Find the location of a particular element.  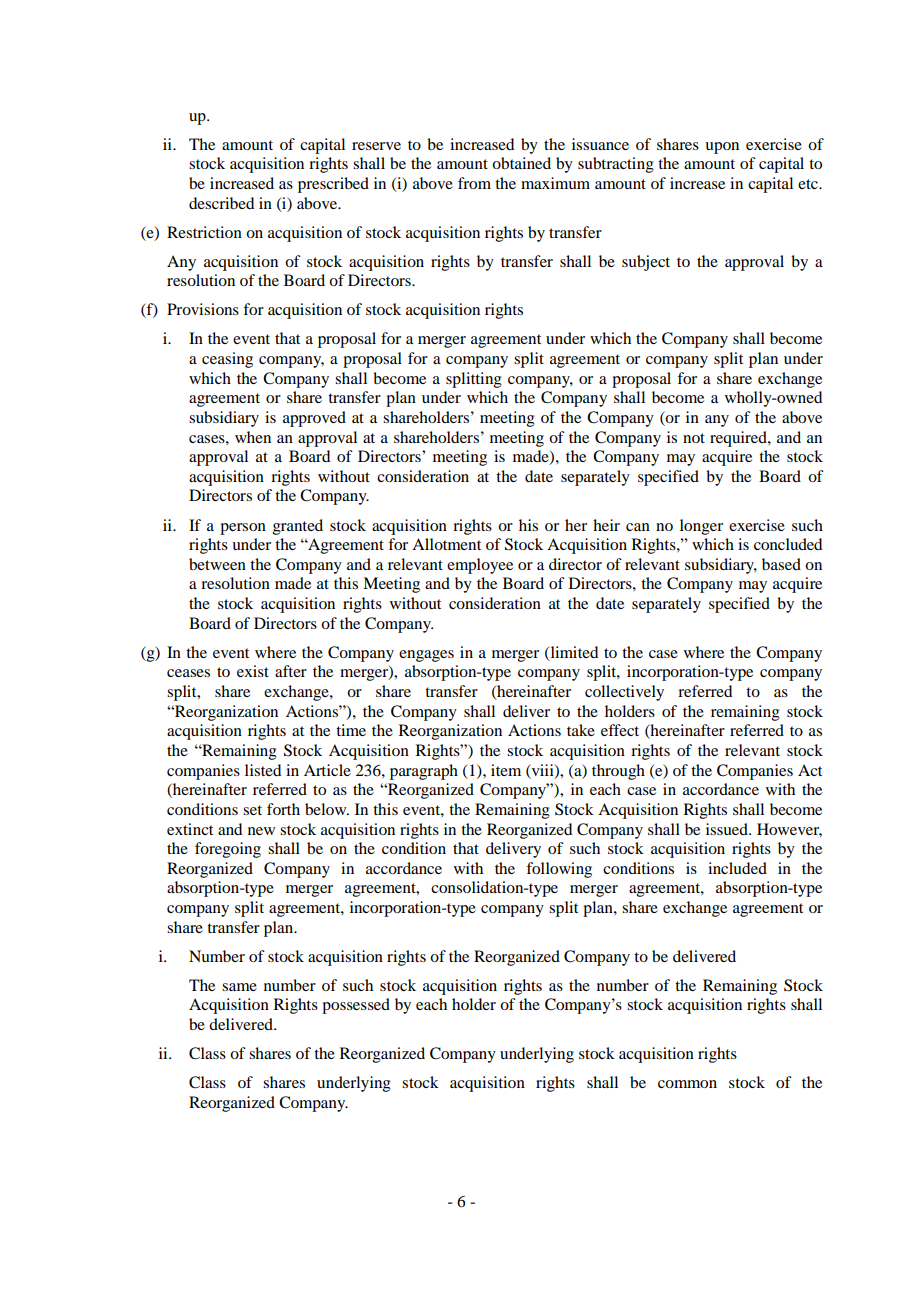

obtained is located at coordinates (521, 163).
